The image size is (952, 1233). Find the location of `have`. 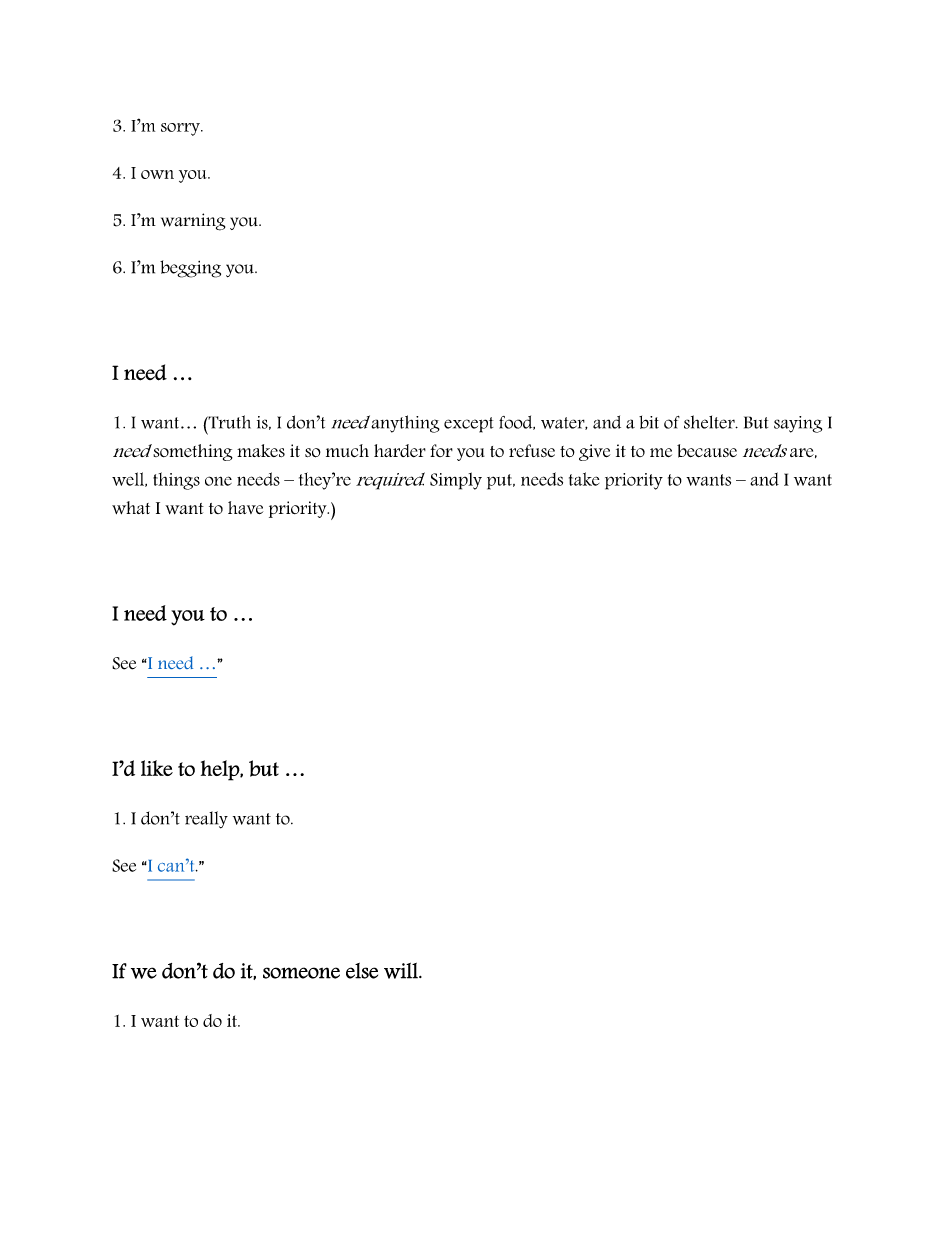

have is located at coordinates (245, 507).
